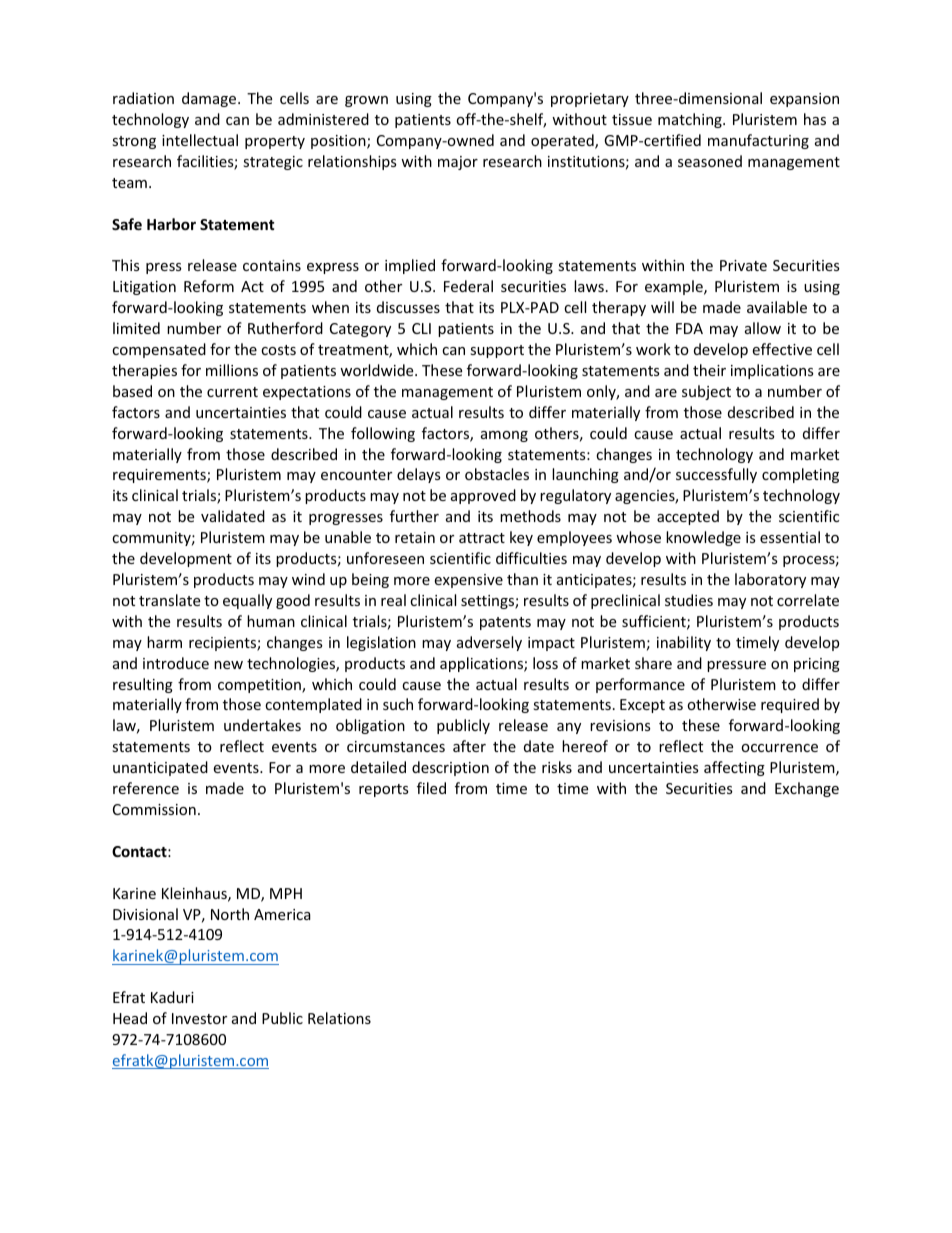 This screenshot has width=952, height=1233. What do you see at coordinates (758, 141) in the screenshot?
I see `manufacturing` at bounding box center [758, 141].
